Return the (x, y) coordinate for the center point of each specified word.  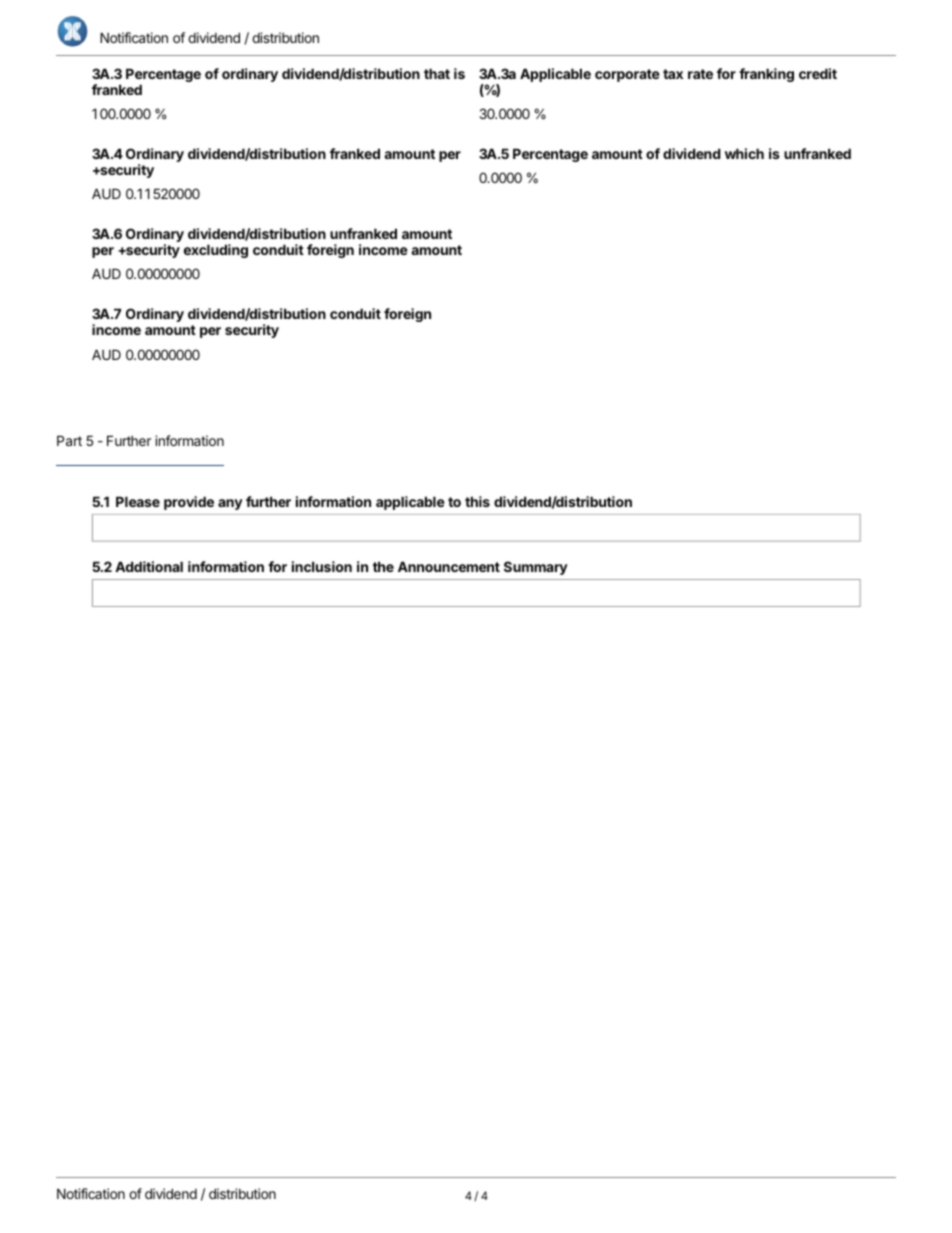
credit (818, 73)
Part (69, 440)
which (744, 153)
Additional (149, 566)
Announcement (449, 566)
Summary (536, 568)
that (437, 73)
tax (673, 74)
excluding (216, 251)
